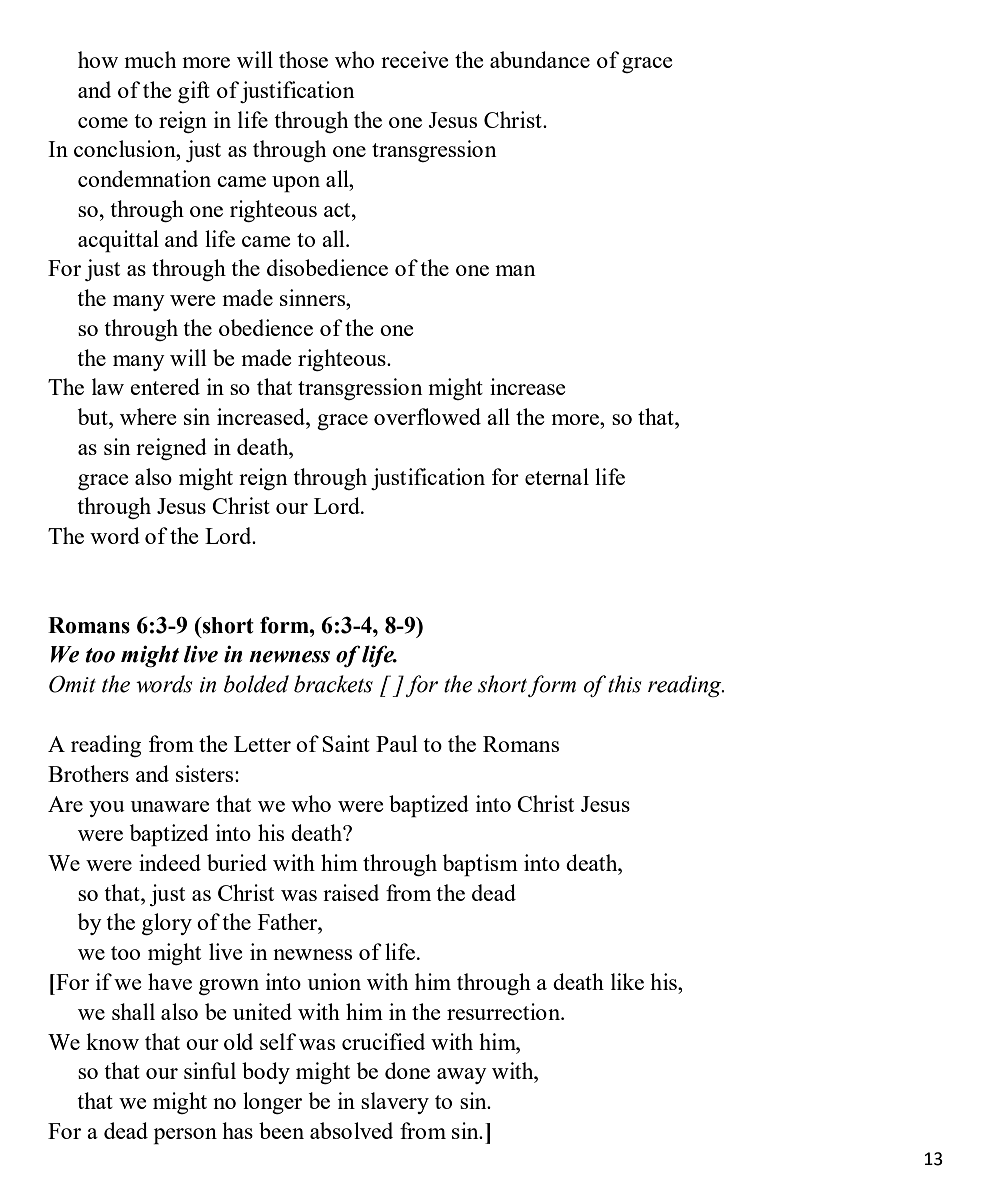  Describe the element at coordinates (303, 59) in the image. I see `those` at that location.
